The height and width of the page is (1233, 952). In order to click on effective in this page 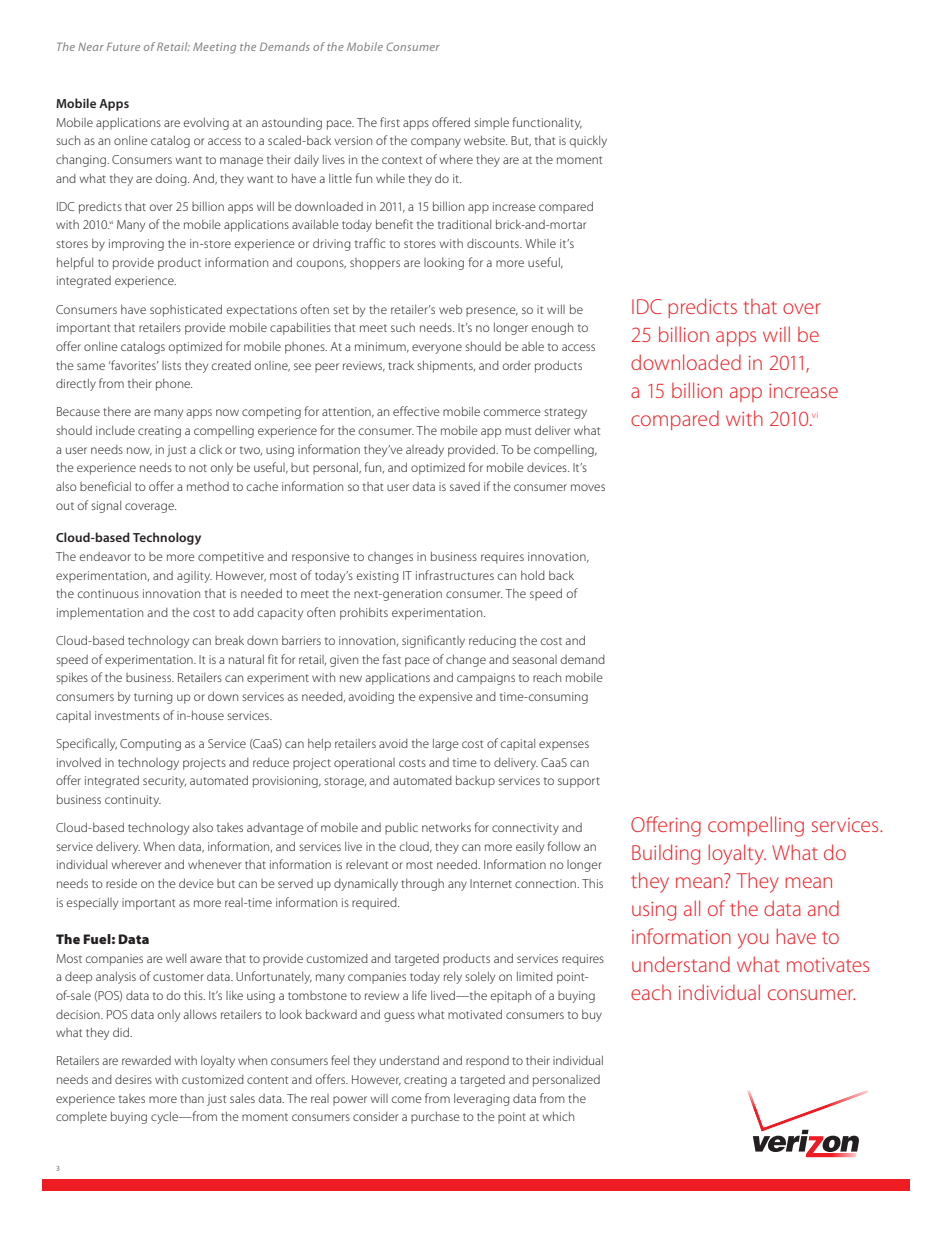, I will do `click(416, 411)`.
